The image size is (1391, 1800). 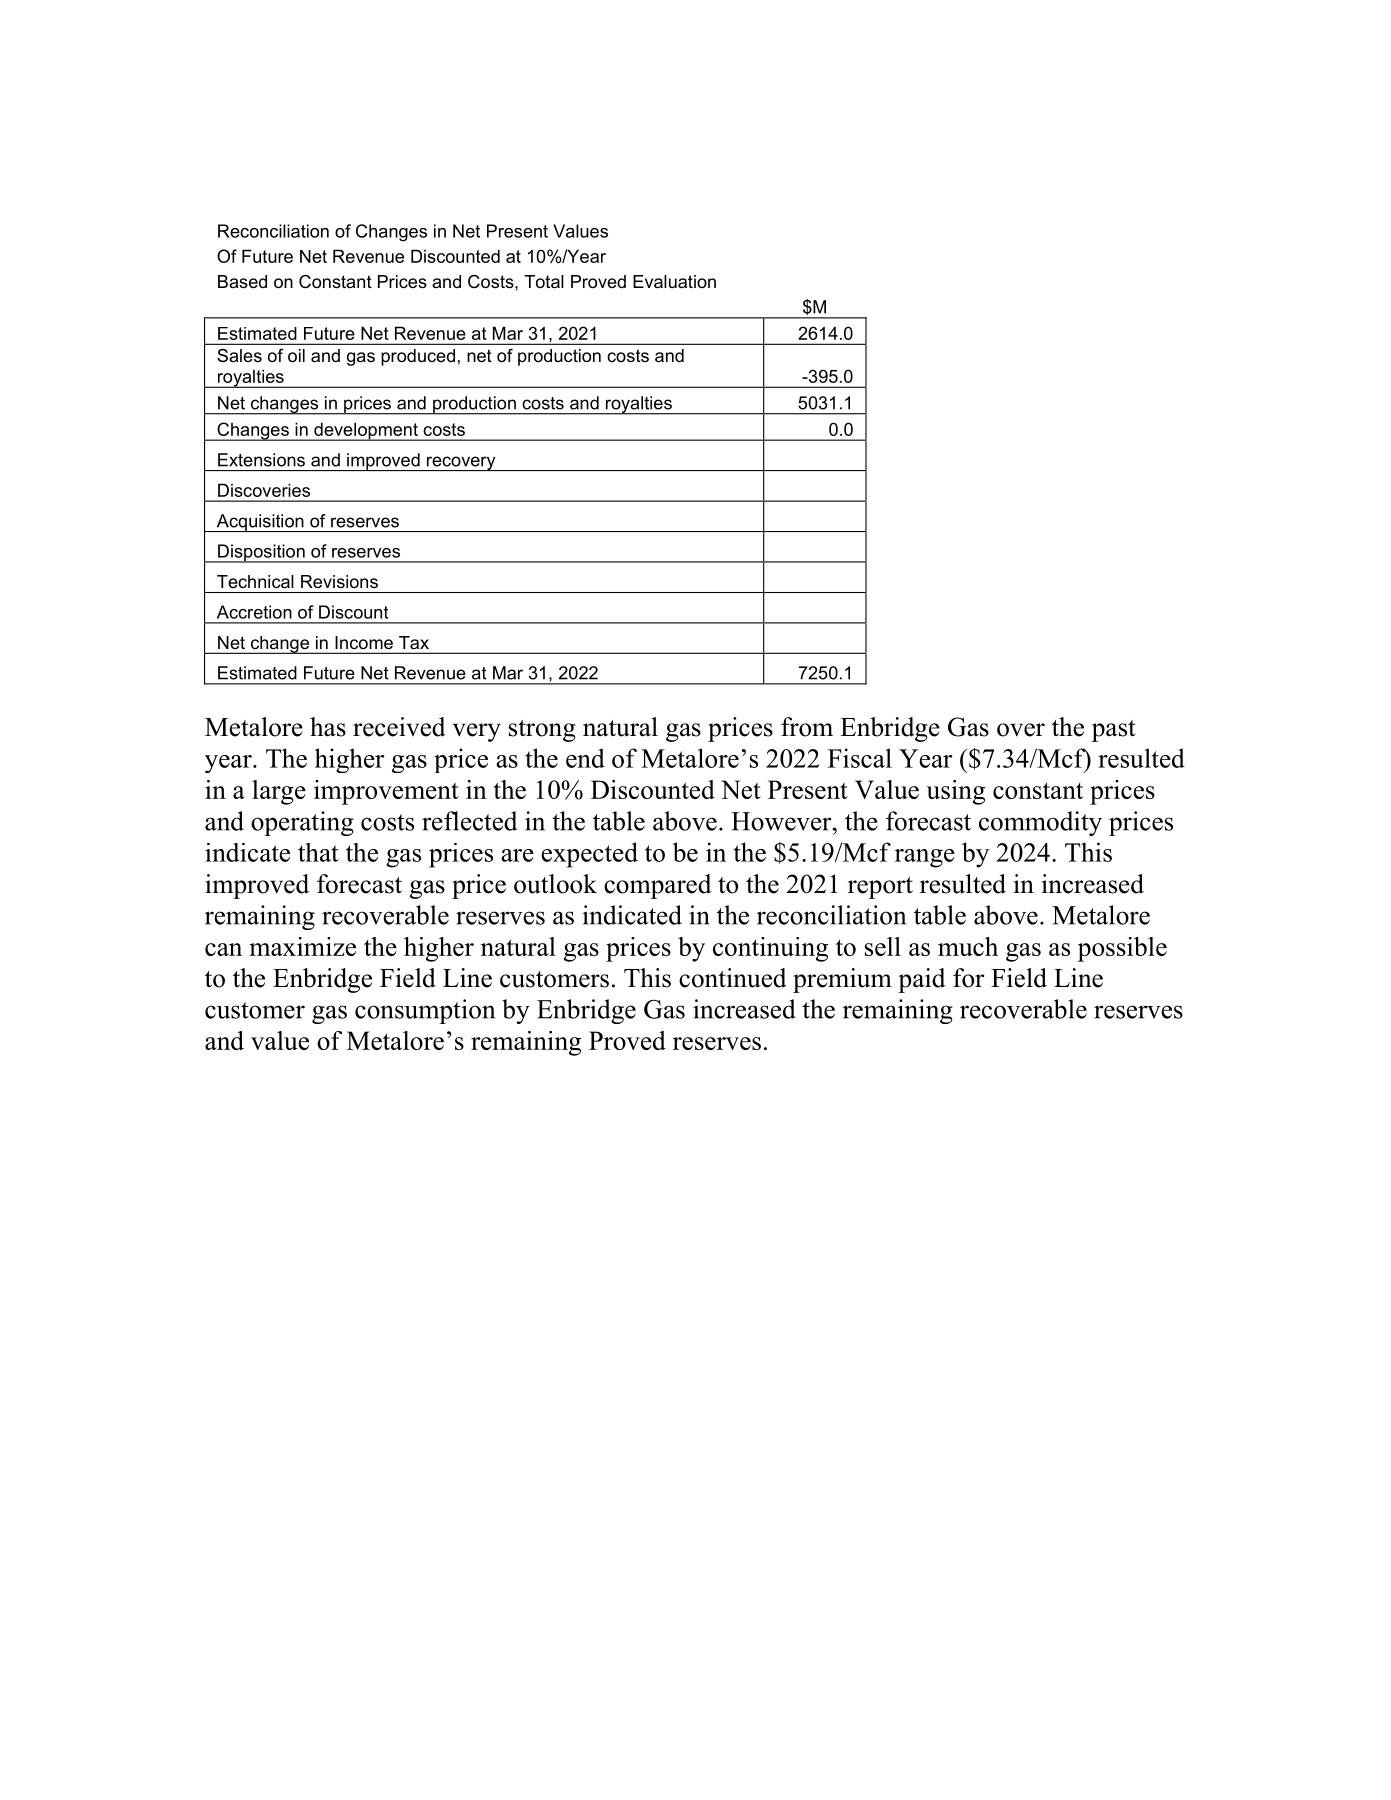 What do you see at coordinates (302, 823) in the screenshot?
I see `operating` at bounding box center [302, 823].
